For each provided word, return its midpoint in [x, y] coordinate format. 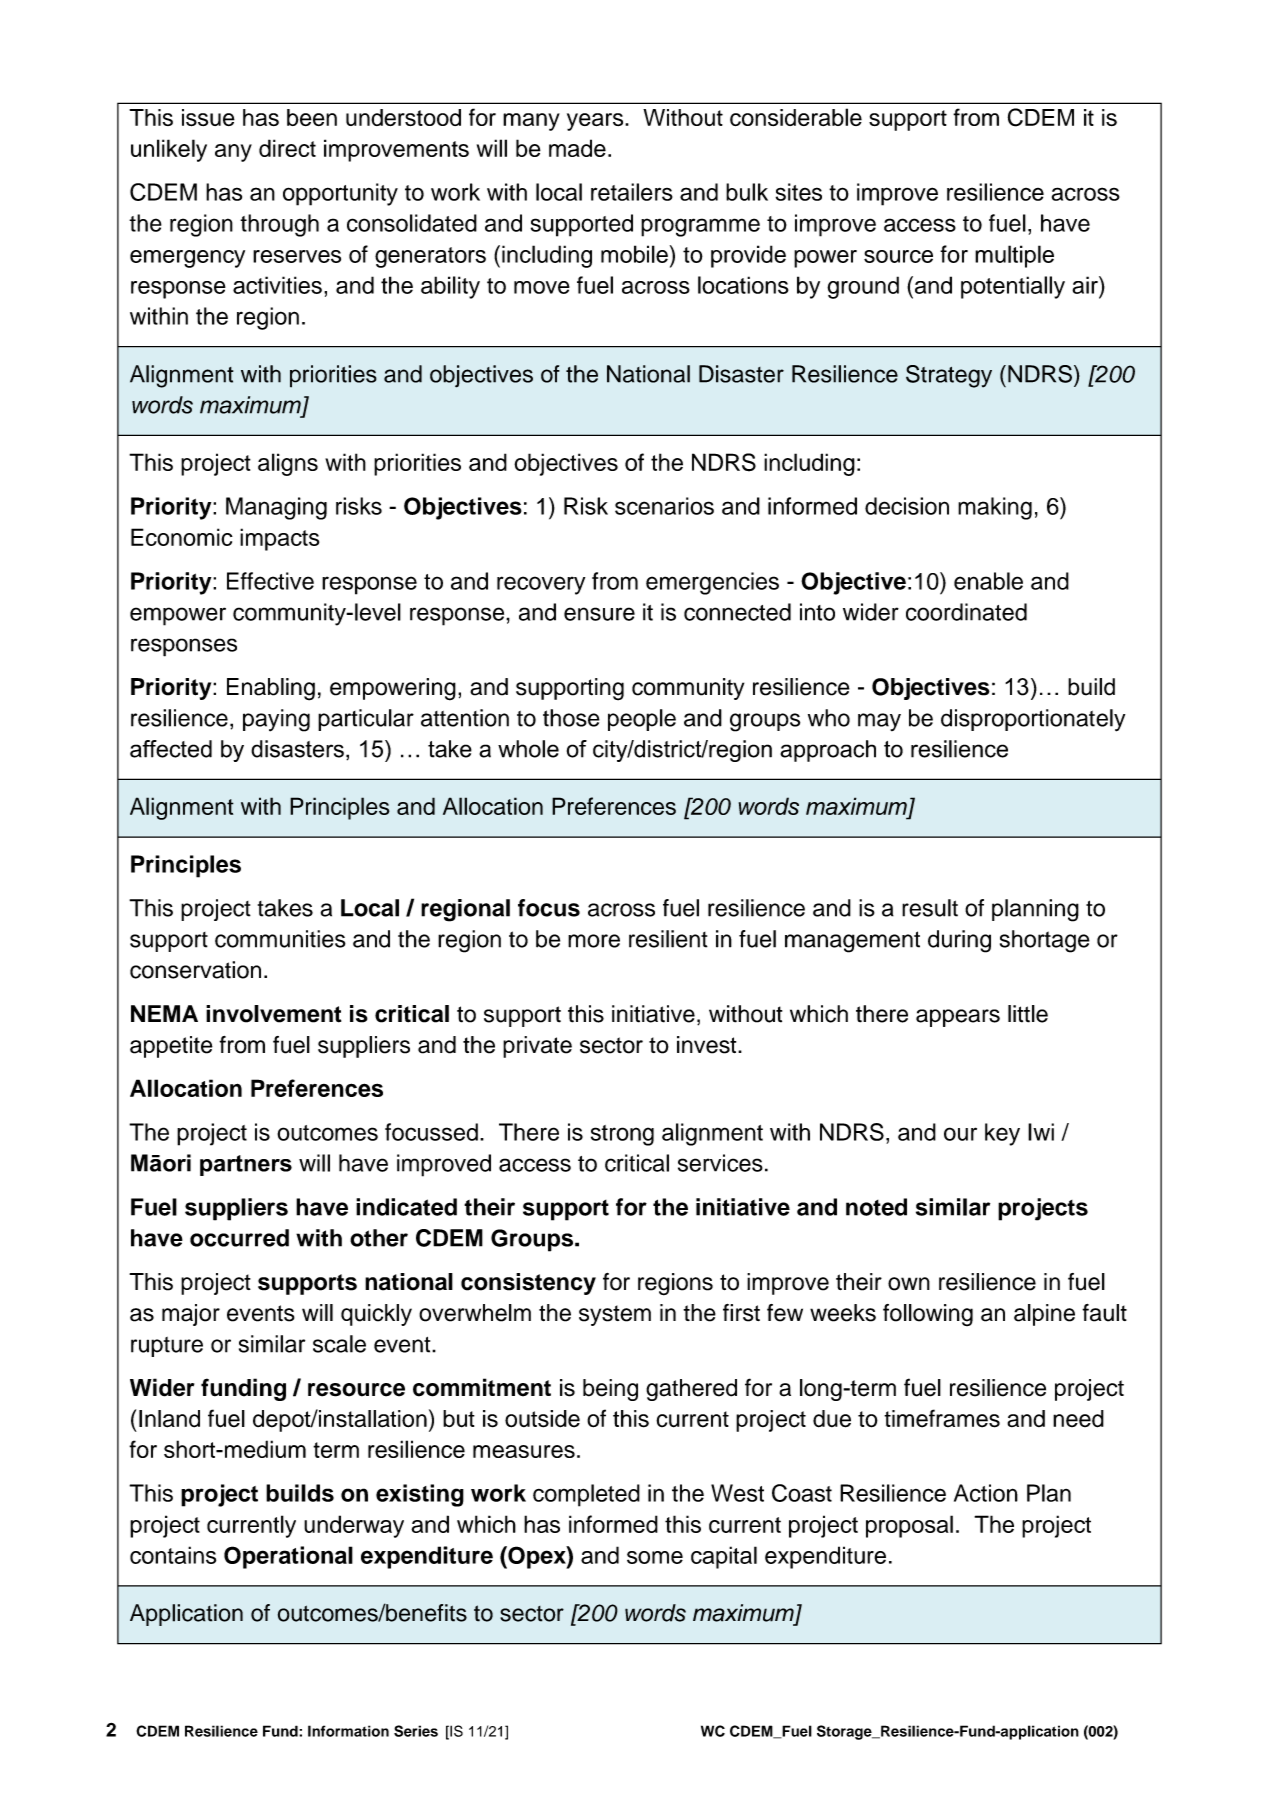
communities [280, 939]
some [655, 1557]
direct [287, 148]
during [959, 941]
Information [348, 1731]
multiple [1014, 256]
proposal [909, 1526]
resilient [668, 939]
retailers [632, 192]
